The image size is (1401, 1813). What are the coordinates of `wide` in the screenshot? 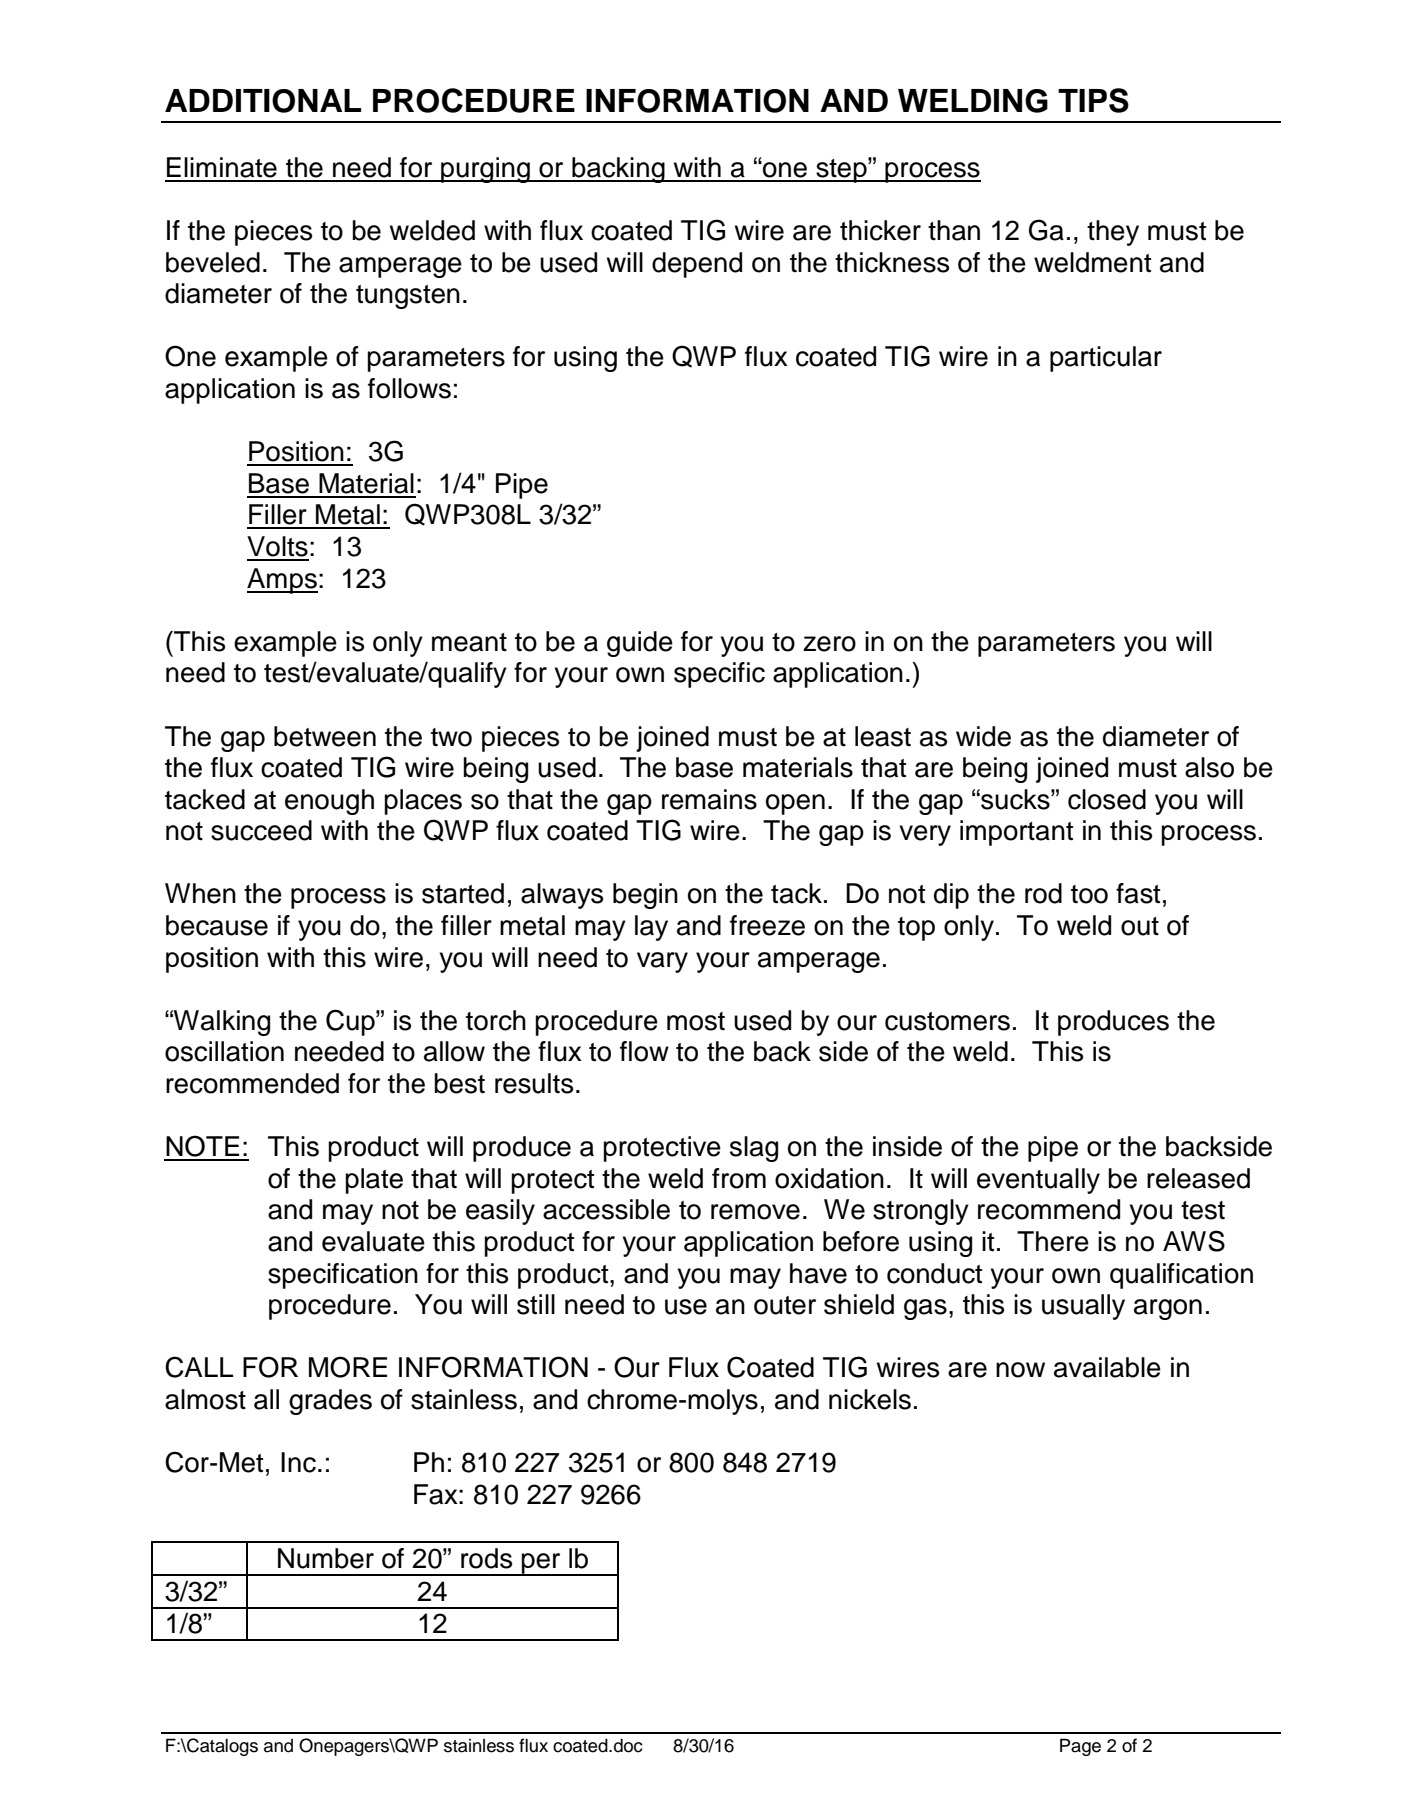 It's located at (983, 736).
